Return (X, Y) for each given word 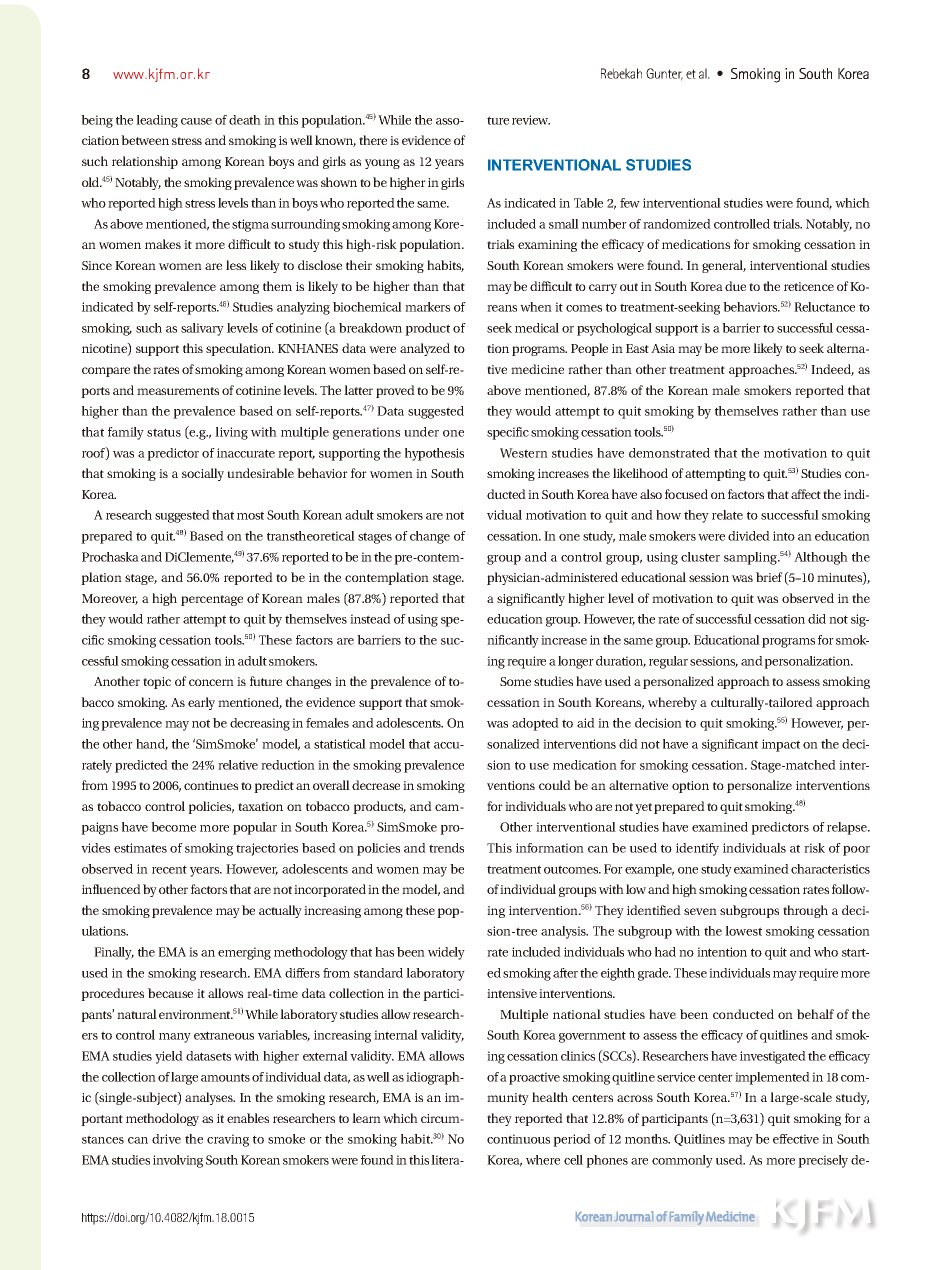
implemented (772, 1078)
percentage (212, 600)
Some (515, 681)
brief (769, 577)
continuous (518, 1139)
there (373, 140)
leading (157, 121)
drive (166, 1139)
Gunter (664, 74)
